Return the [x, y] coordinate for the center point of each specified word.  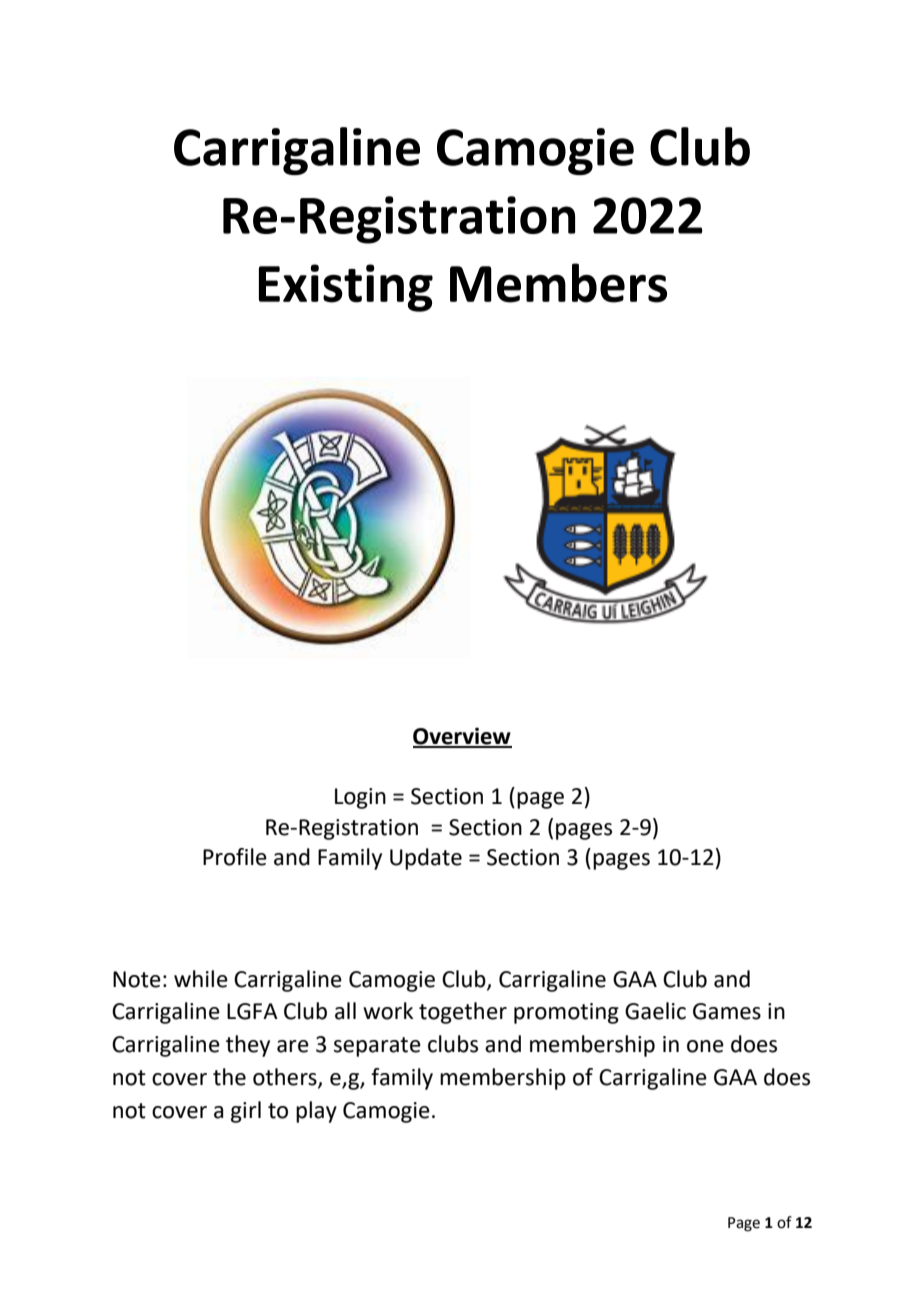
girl [246, 1112]
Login [360, 798]
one [705, 1046]
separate [377, 1047]
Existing [346, 288]
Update [426, 859]
